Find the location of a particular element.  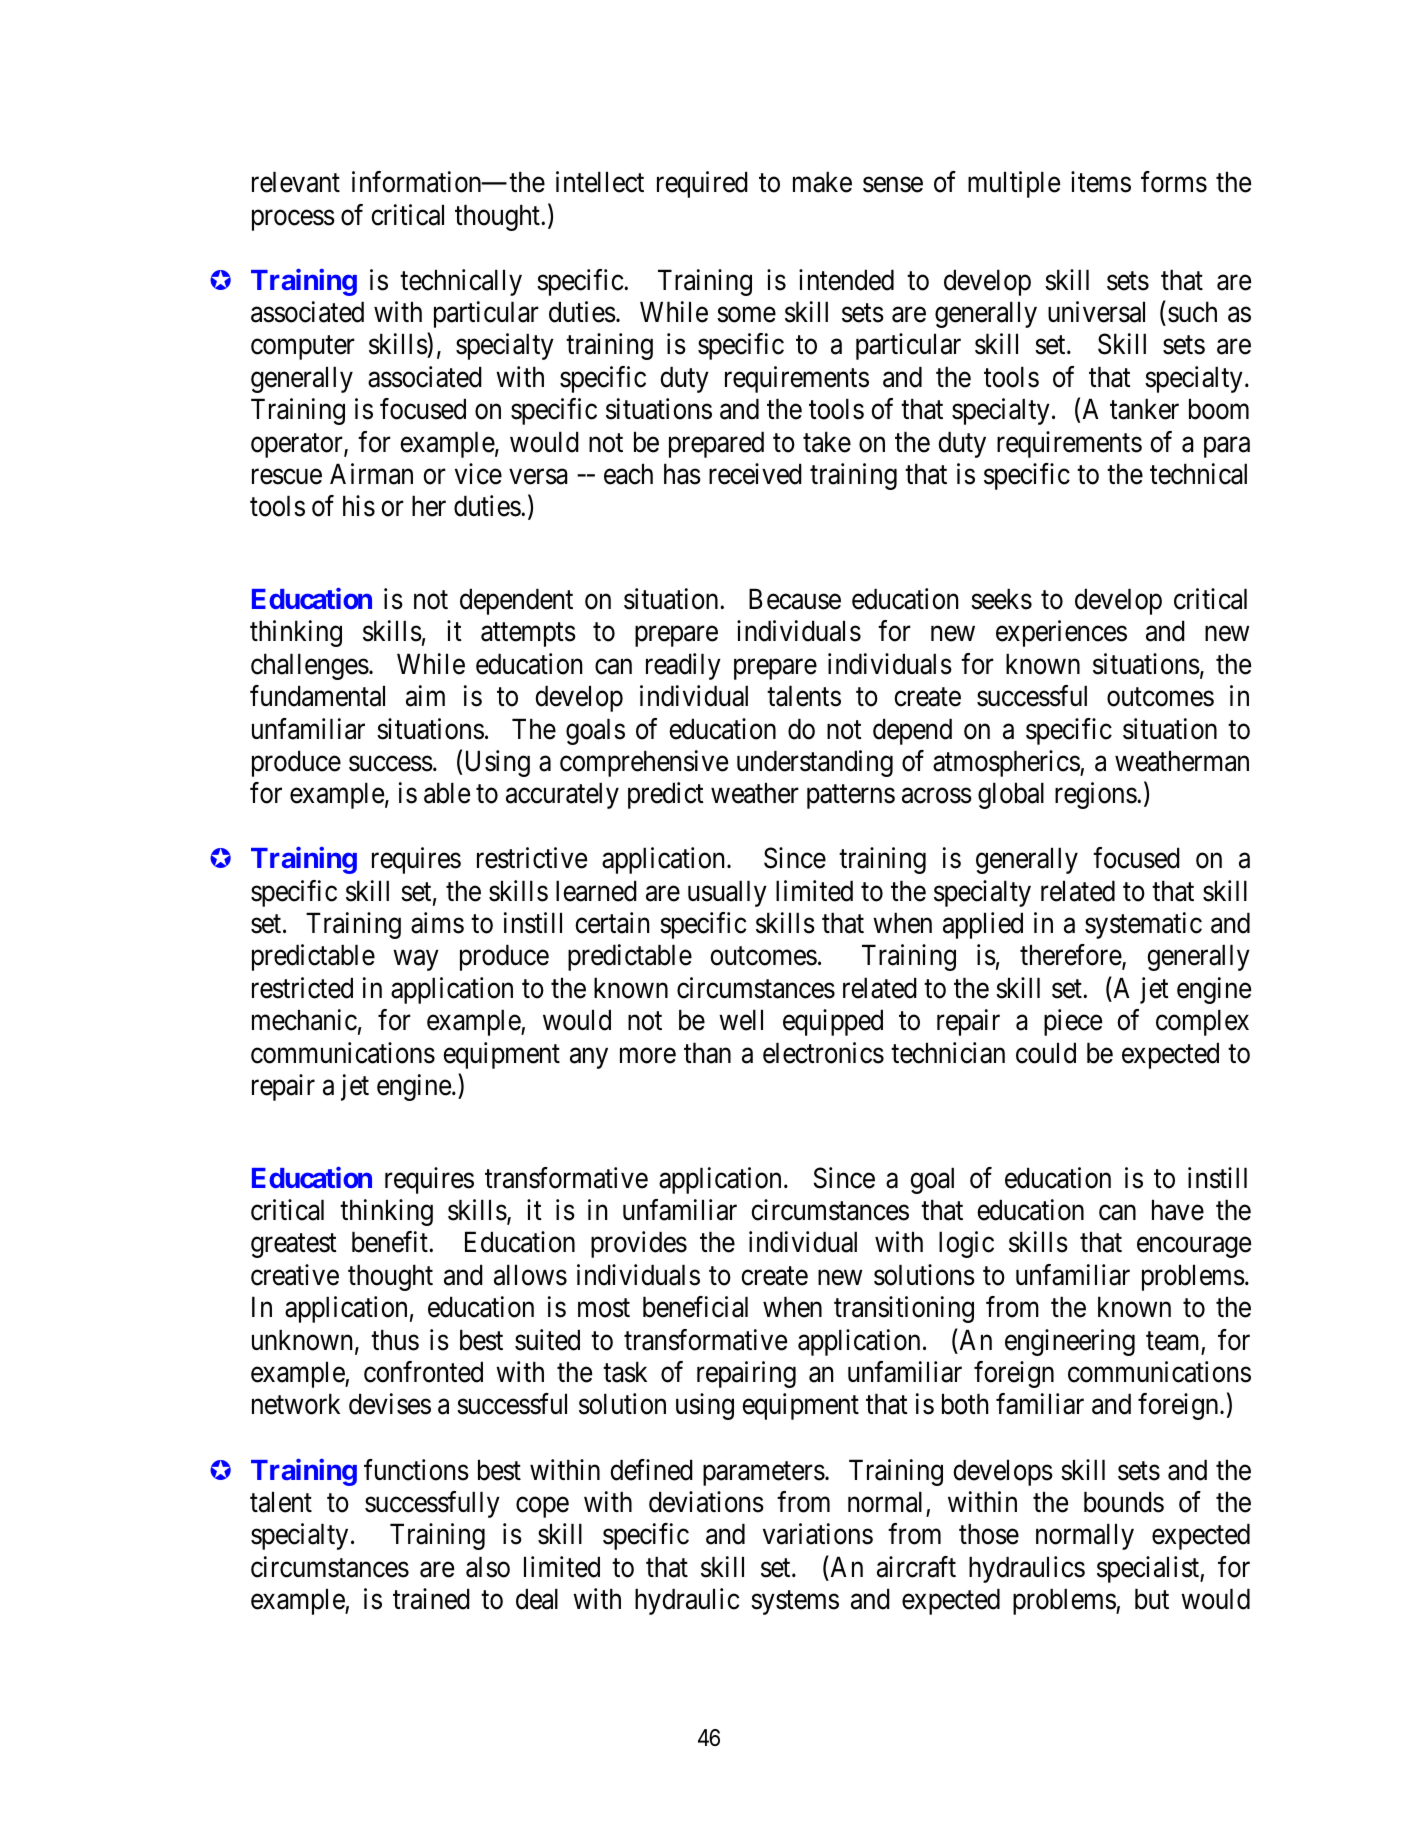

his is located at coordinates (359, 506).
